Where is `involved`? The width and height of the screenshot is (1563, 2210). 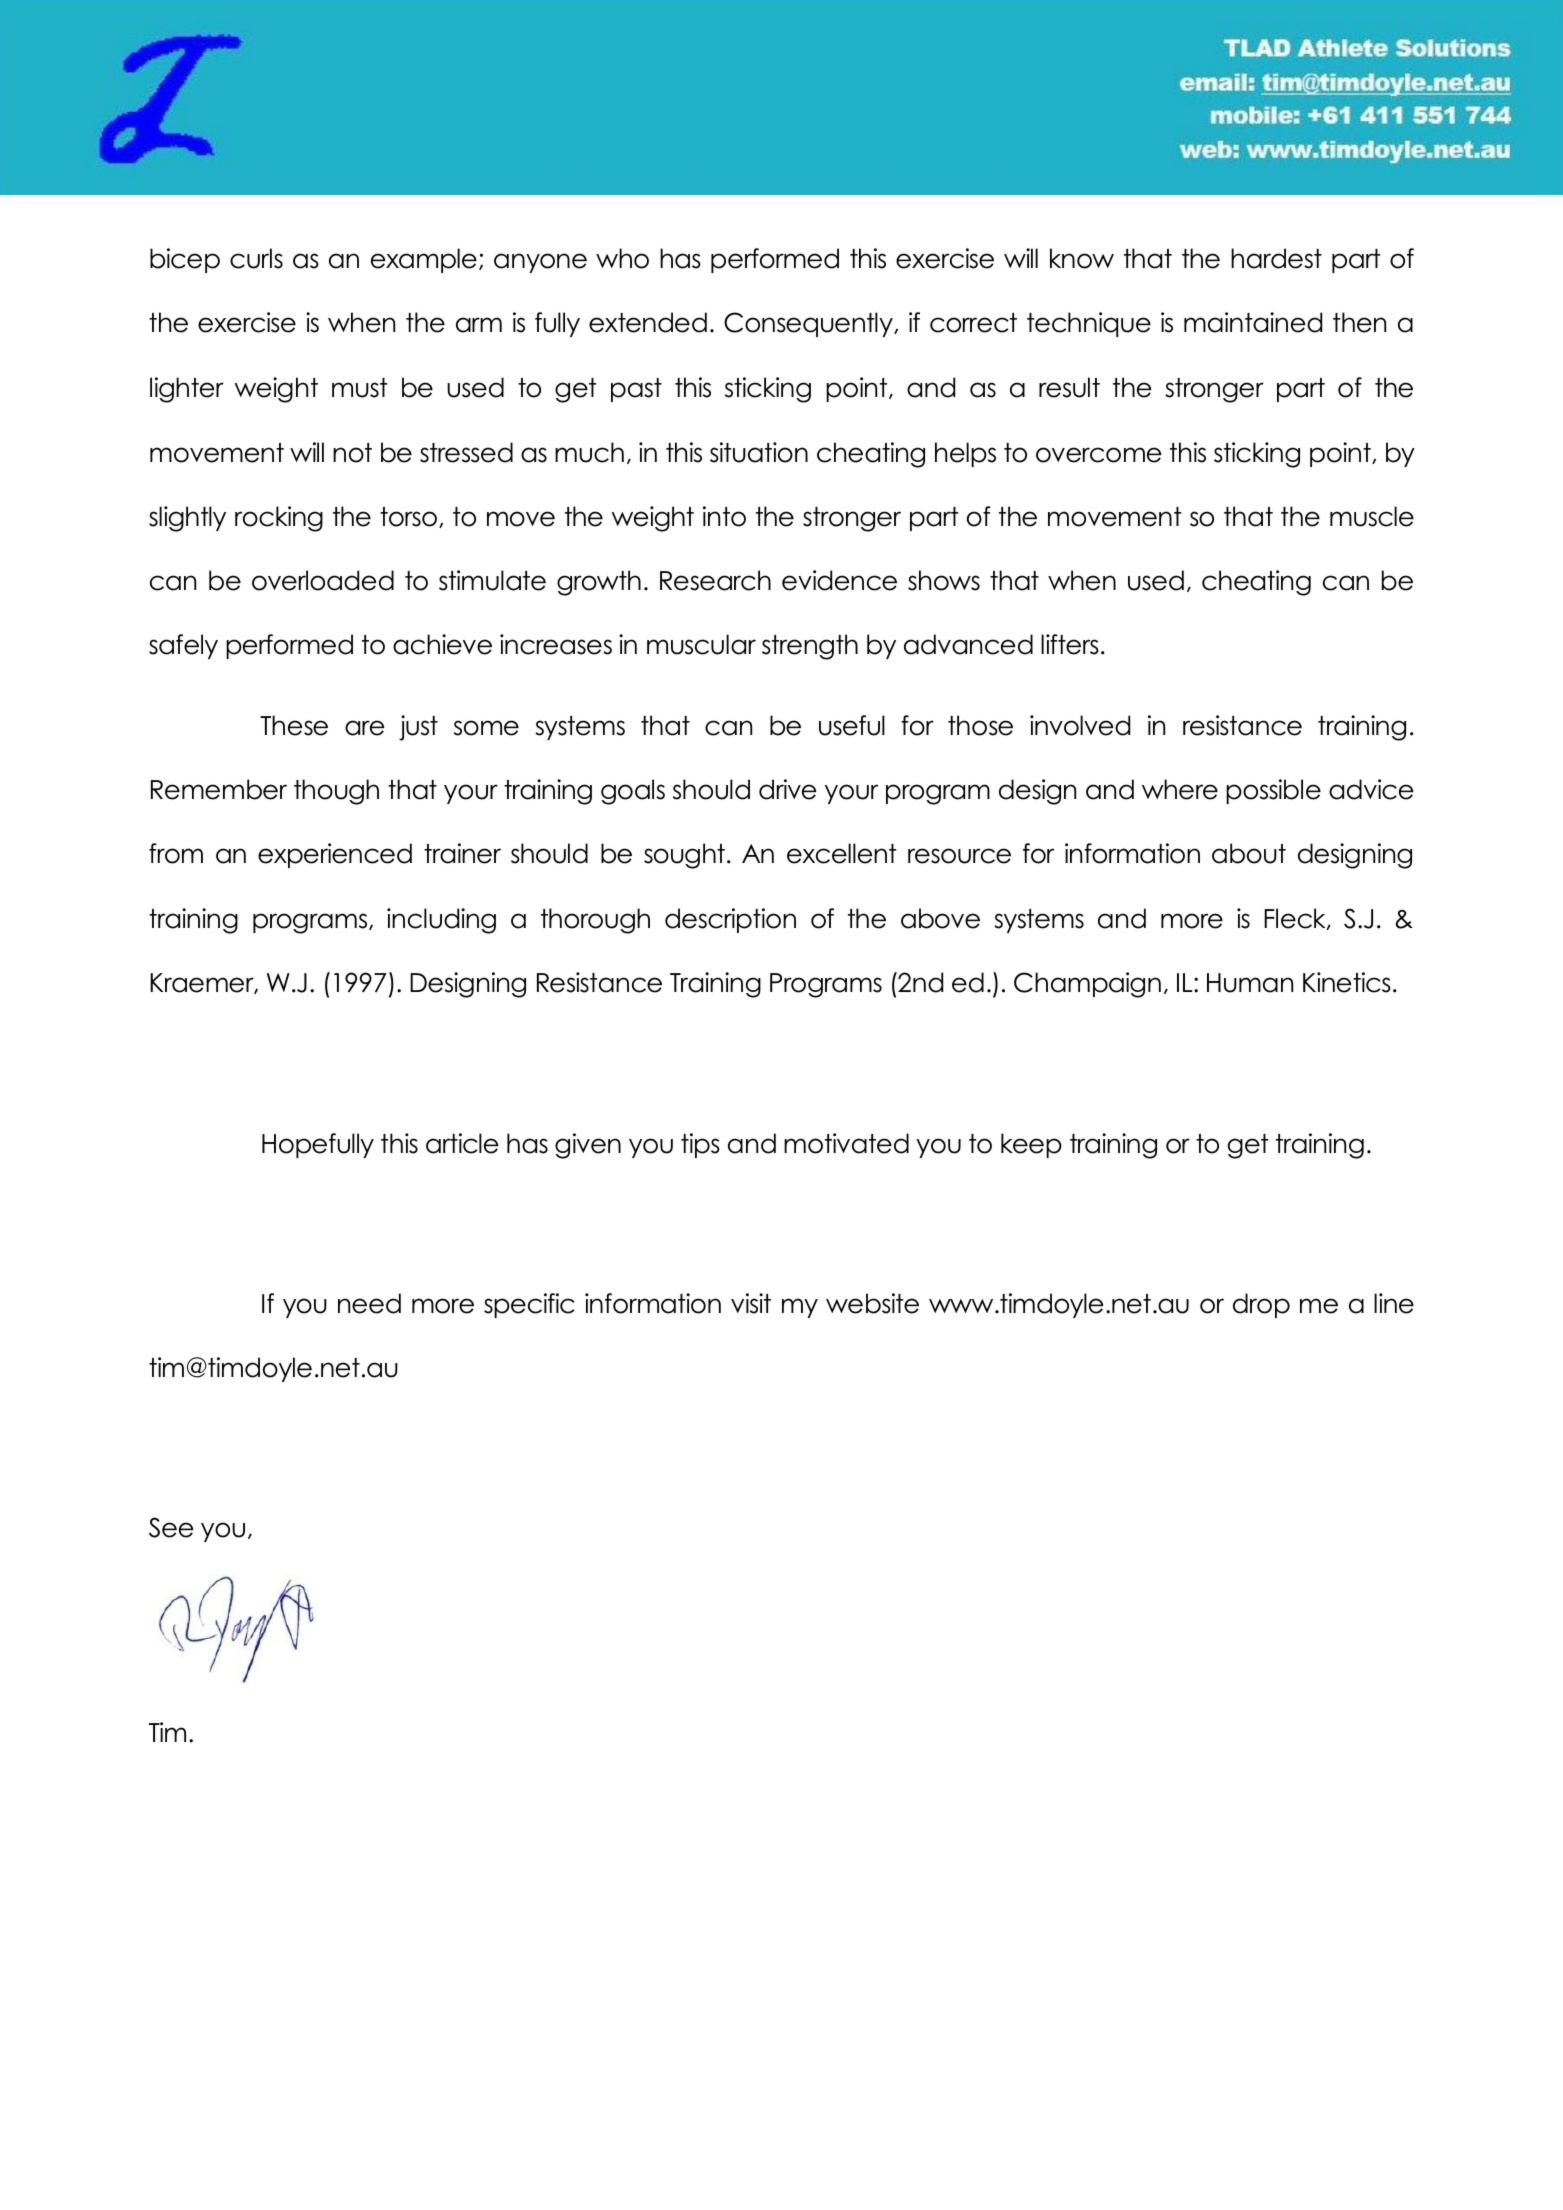 involved is located at coordinates (1080, 725).
